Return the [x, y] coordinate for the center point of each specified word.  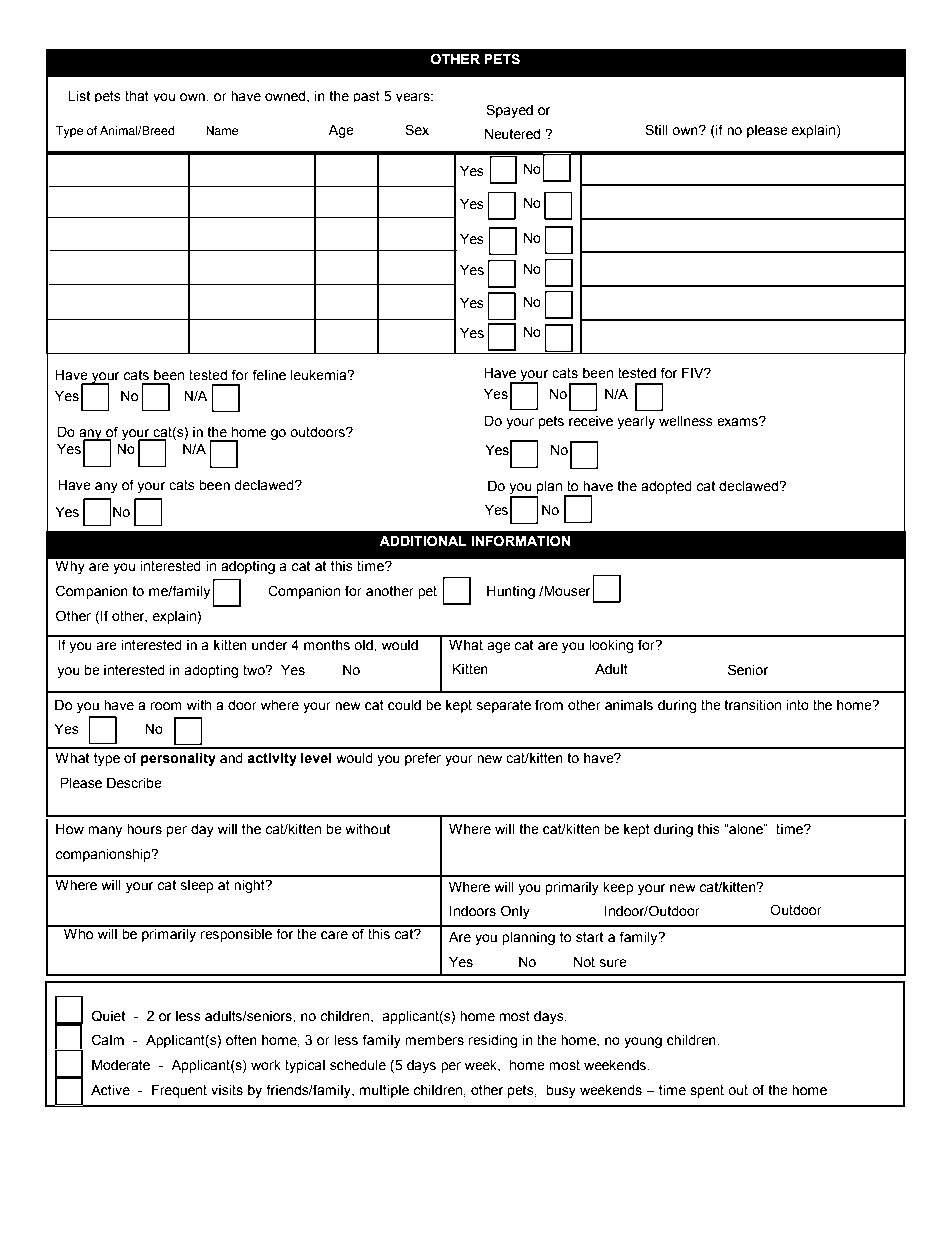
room [166, 706]
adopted [666, 487]
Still [656, 130]
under [269, 645]
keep [618, 888]
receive [591, 421]
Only [515, 912]
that [137, 96]
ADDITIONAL [423, 541]
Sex [417, 130]
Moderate [121, 1065]
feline [269, 375]
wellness [686, 421]
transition [752, 705]
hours [144, 829]
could [404, 705]
